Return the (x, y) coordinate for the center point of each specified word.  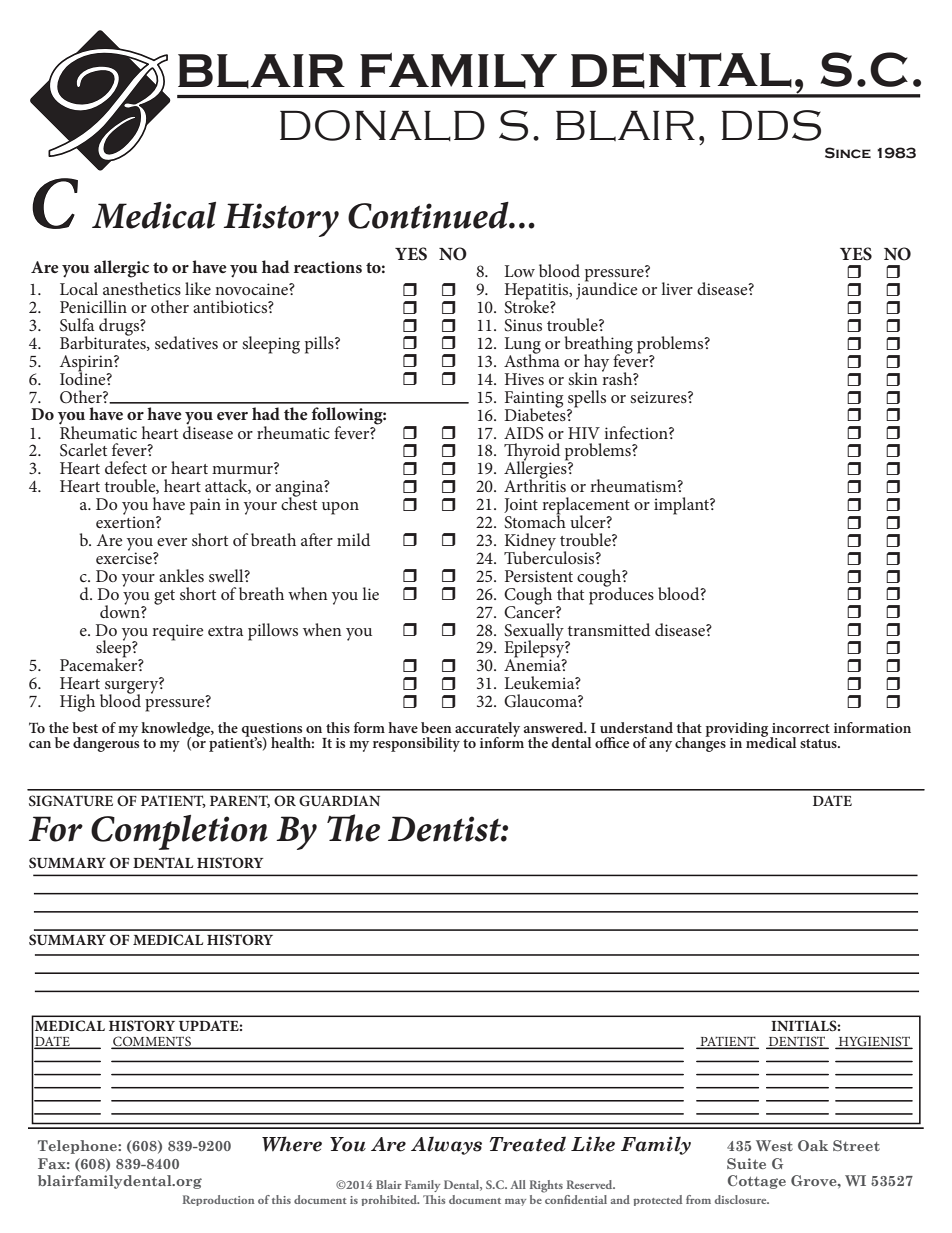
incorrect (801, 728)
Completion (179, 832)
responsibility (416, 744)
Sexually (535, 633)
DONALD (382, 125)
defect (126, 467)
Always (446, 1145)
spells (586, 400)
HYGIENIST (874, 1042)
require (178, 632)
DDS (771, 125)
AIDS (524, 433)
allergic (121, 269)
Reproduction (218, 1200)
